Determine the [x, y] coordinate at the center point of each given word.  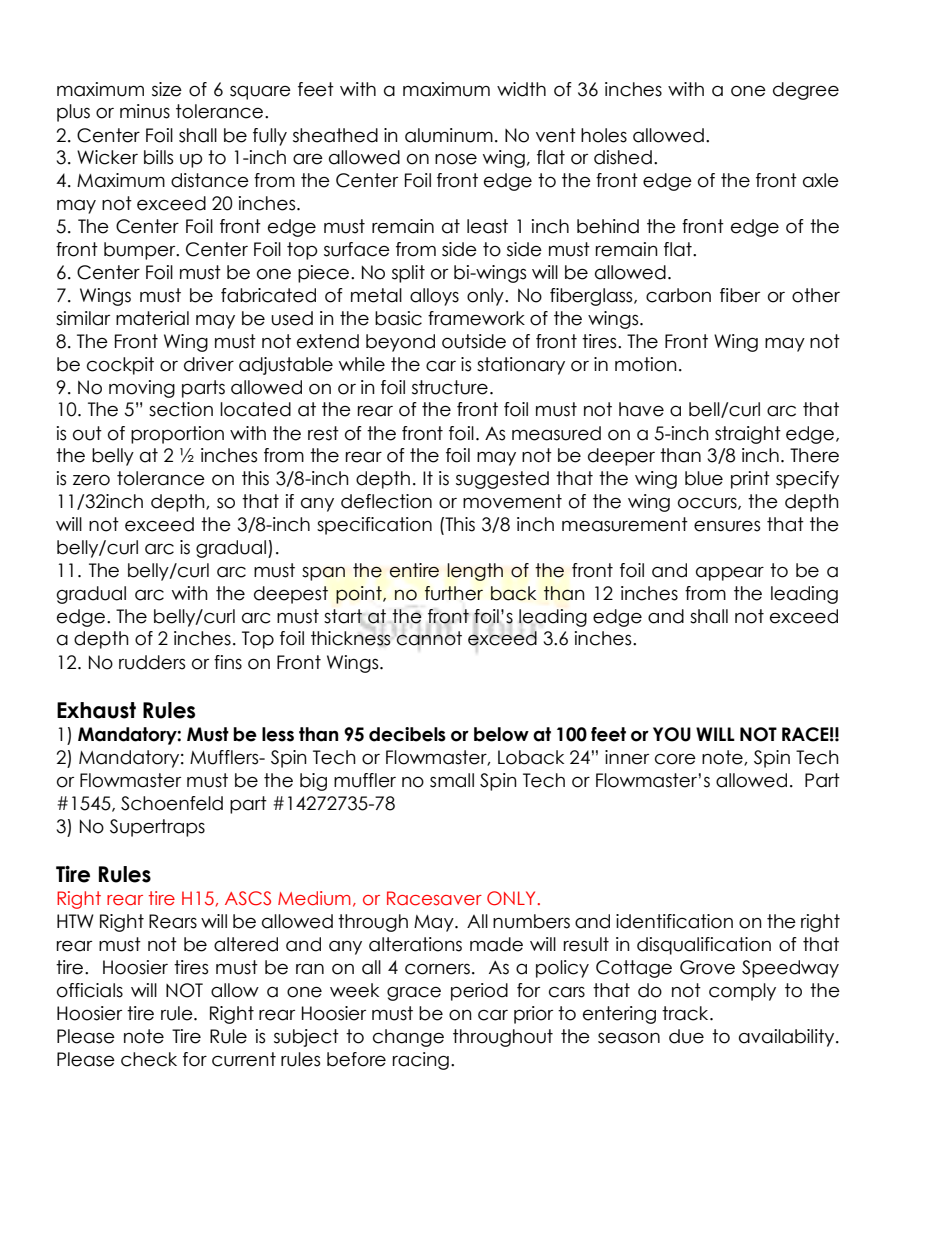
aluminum [449, 135]
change [408, 1038]
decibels [407, 734]
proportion [177, 435]
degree [806, 91]
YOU [672, 734]
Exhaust [96, 710]
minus [145, 111]
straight [748, 435]
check [149, 1059]
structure [450, 387]
